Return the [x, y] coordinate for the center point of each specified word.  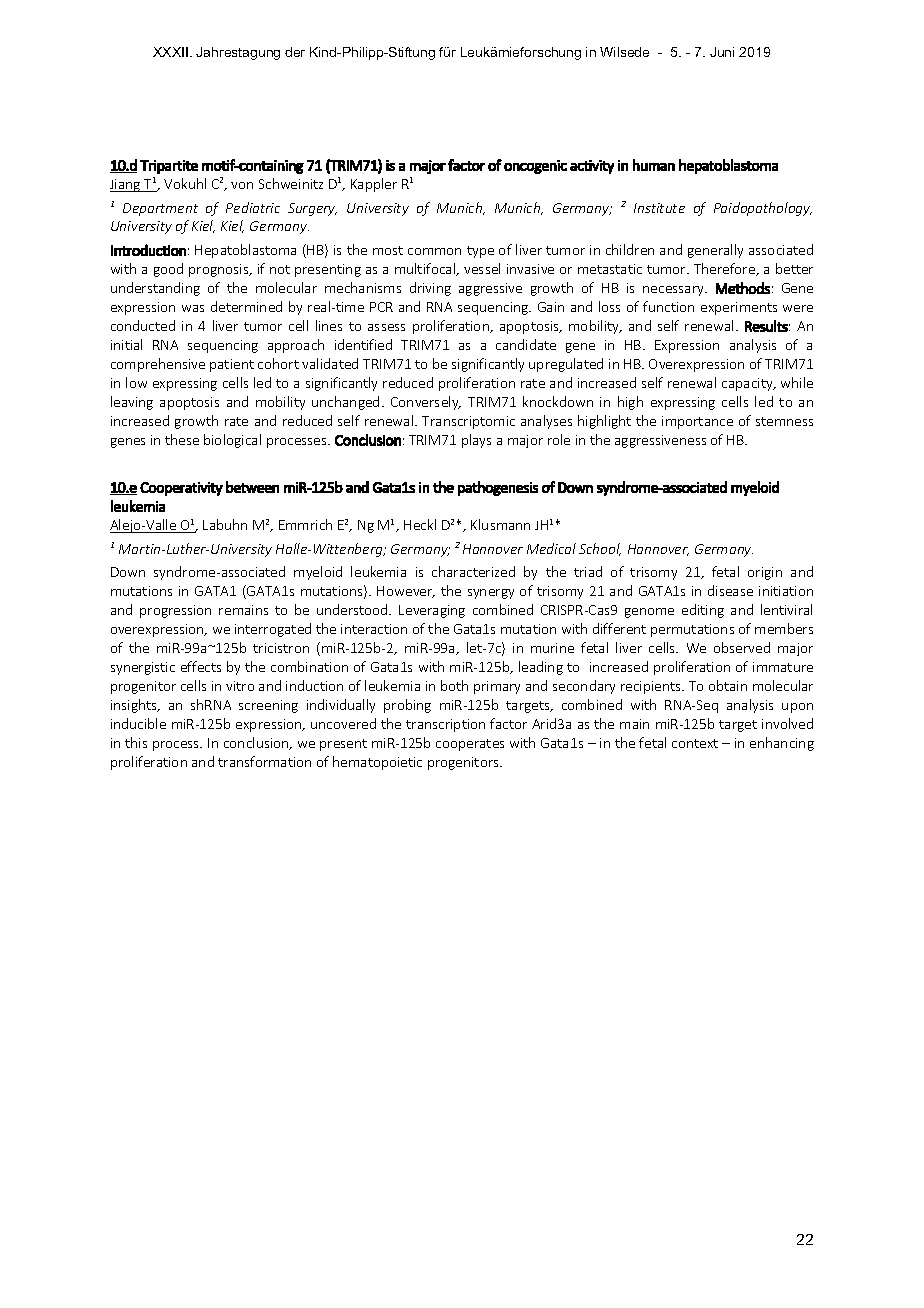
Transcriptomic [468, 422]
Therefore [726, 269]
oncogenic [535, 167]
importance [697, 422]
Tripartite [169, 167]
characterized [473, 571]
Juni [722, 52]
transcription [445, 725]
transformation [264, 761]
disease [730, 590]
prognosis [220, 270]
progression [175, 611]
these [182, 439]
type [480, 252]
